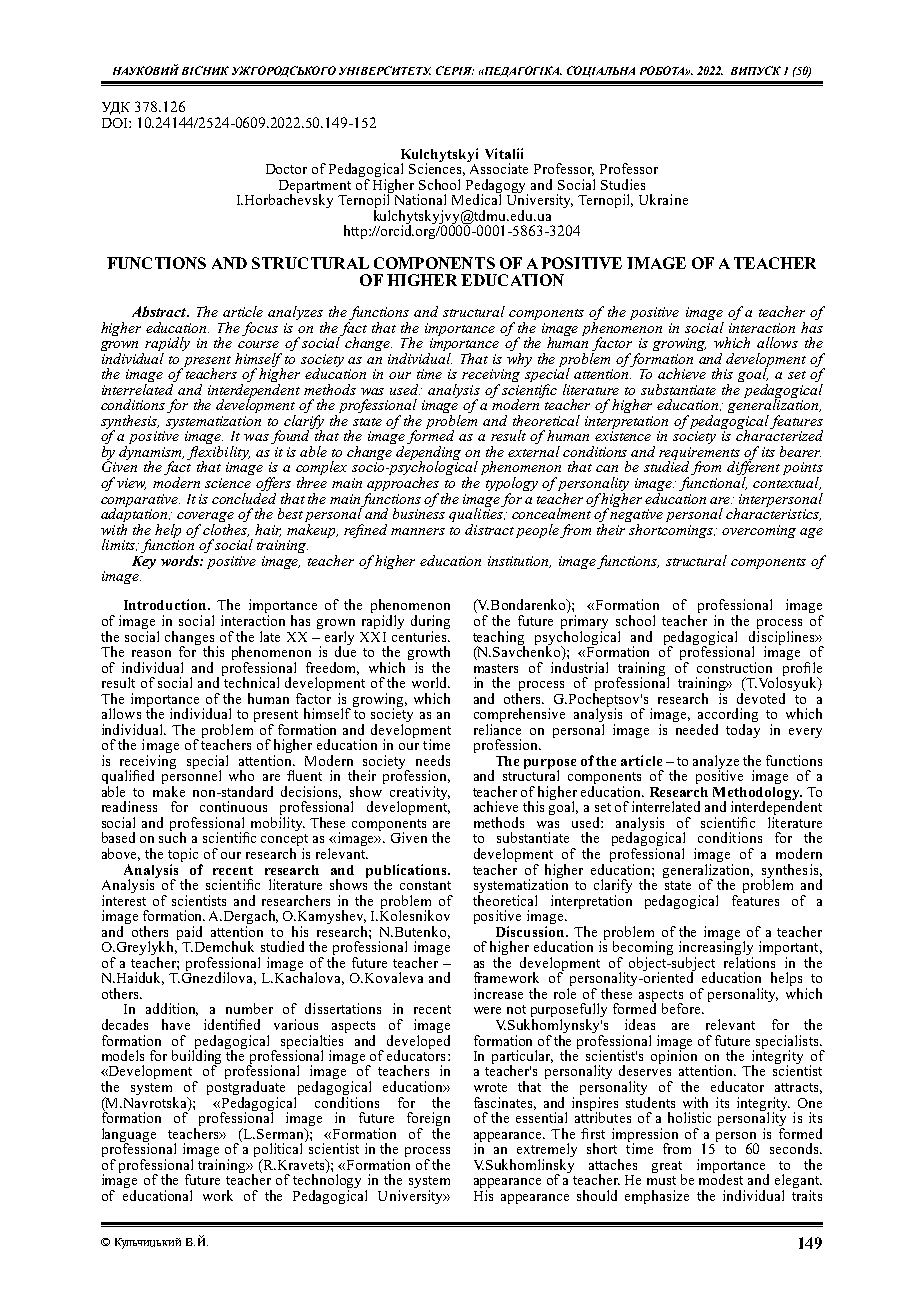 The image size is (924, 1308). Describe the element at coordinates (477, 515) in the image. I see `qualities` at that location.
